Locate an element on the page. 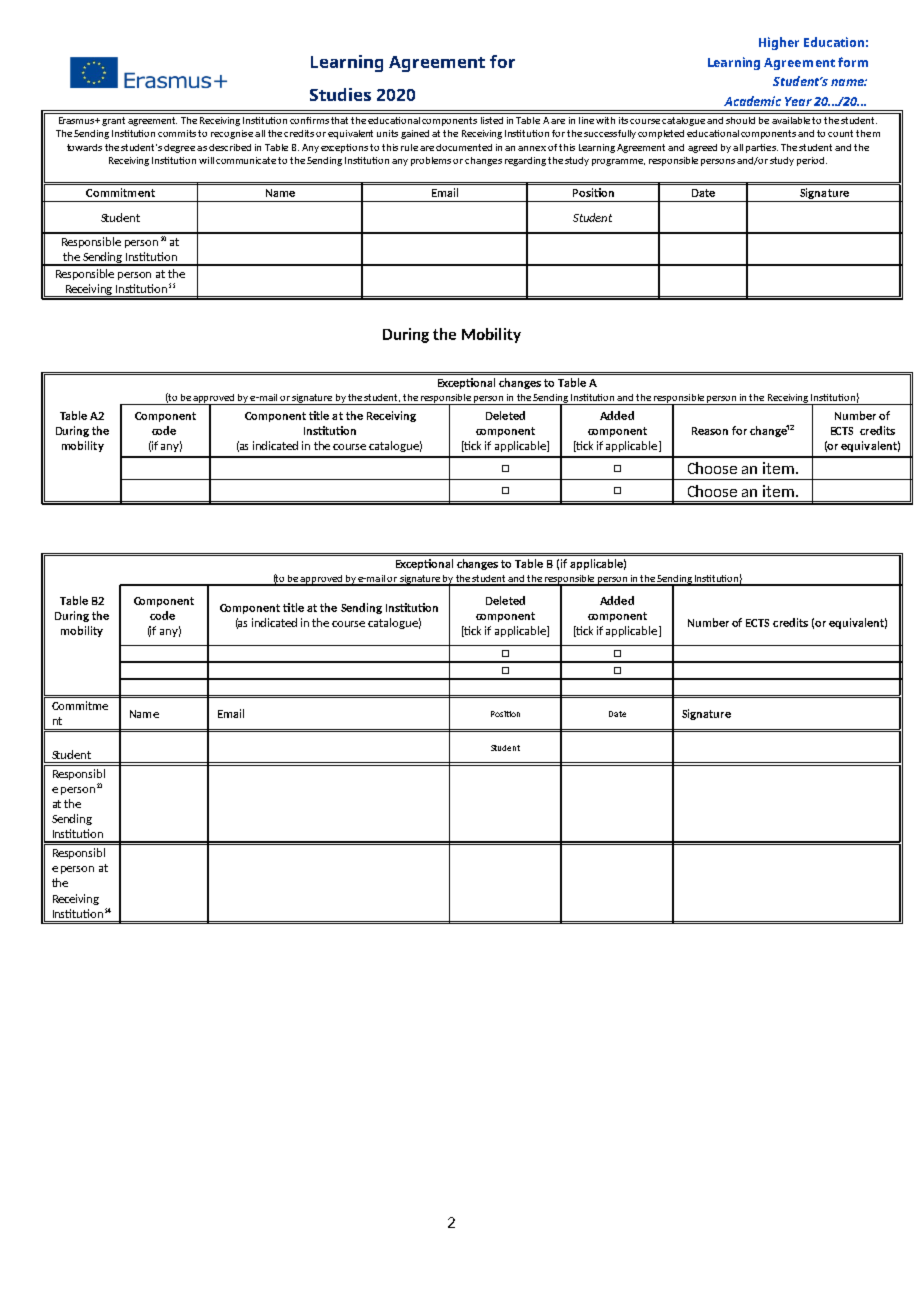  will is located at coordinates (206, 160).
